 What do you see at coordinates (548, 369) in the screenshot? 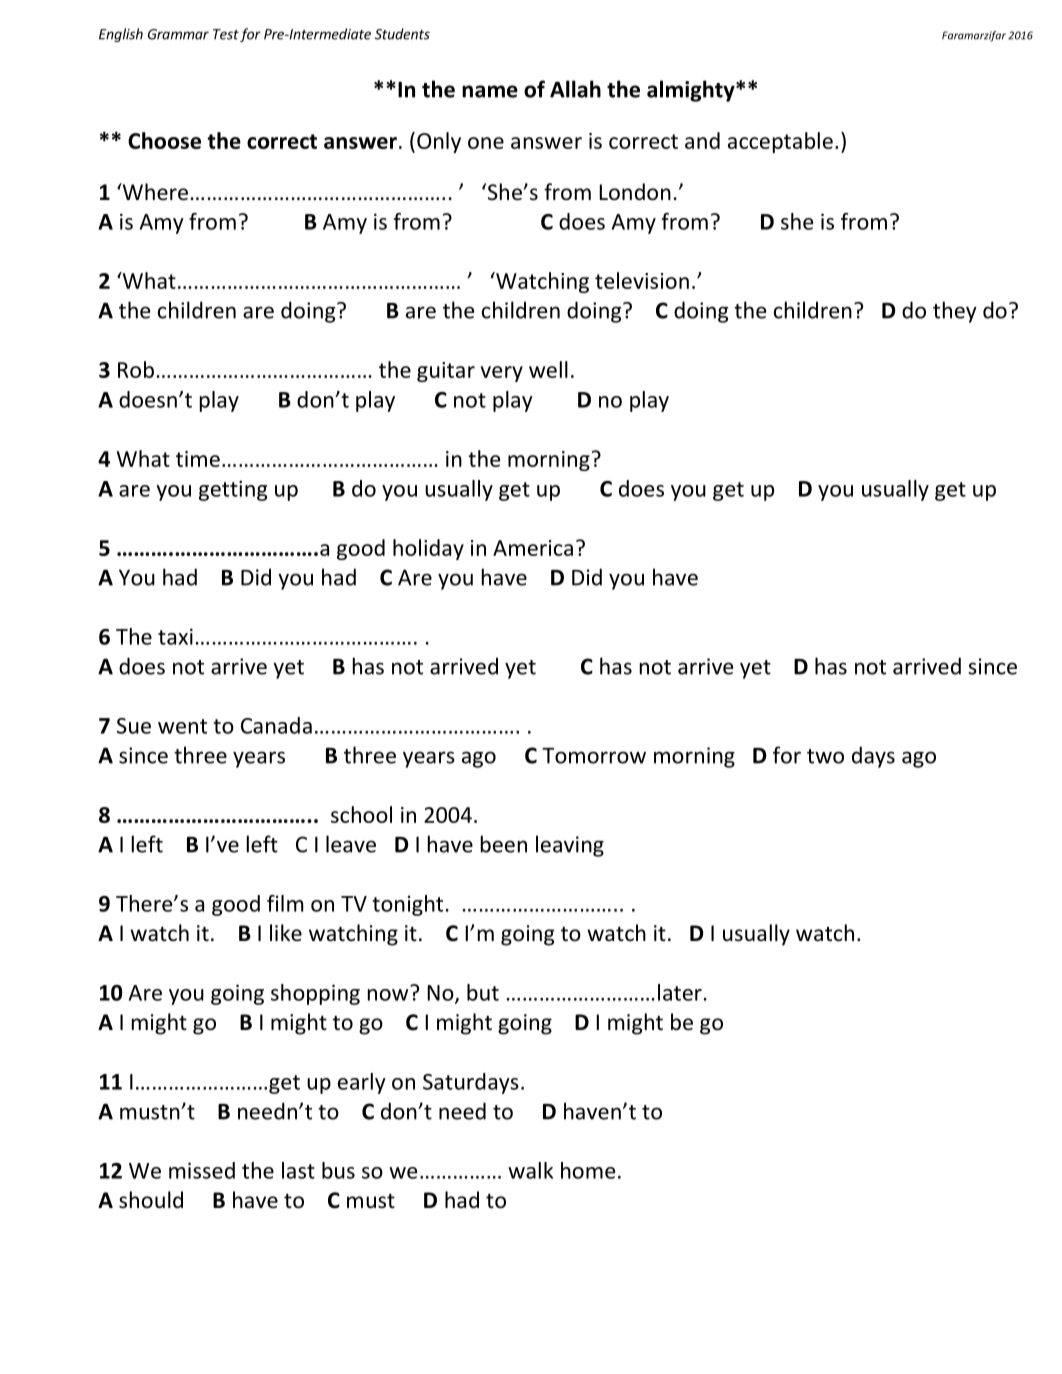
I see `well` at bounding box center [548, 369].
